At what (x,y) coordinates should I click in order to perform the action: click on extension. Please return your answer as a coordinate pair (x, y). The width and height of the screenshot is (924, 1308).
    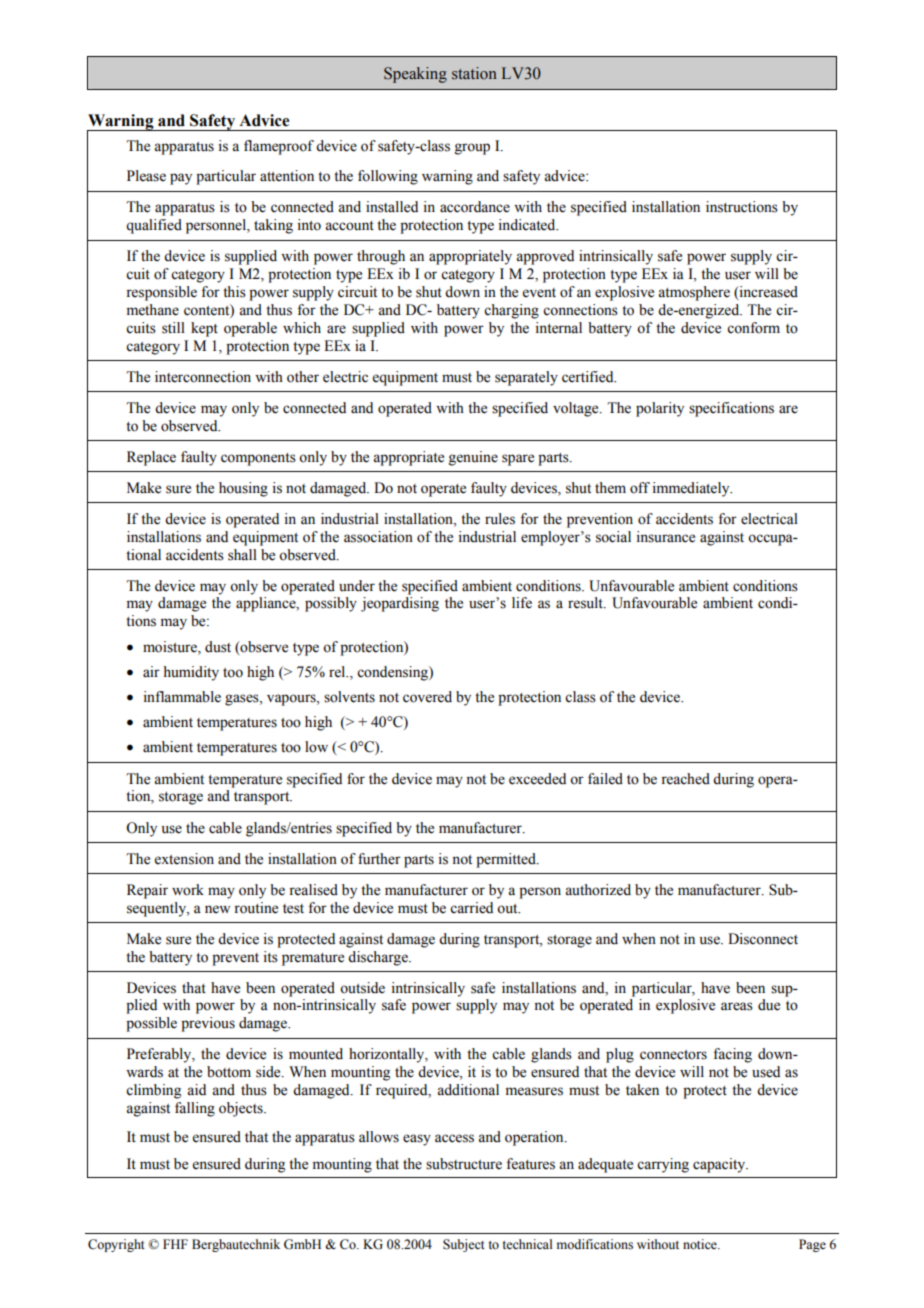
    Looking at the image, I should click on (184, 859).
